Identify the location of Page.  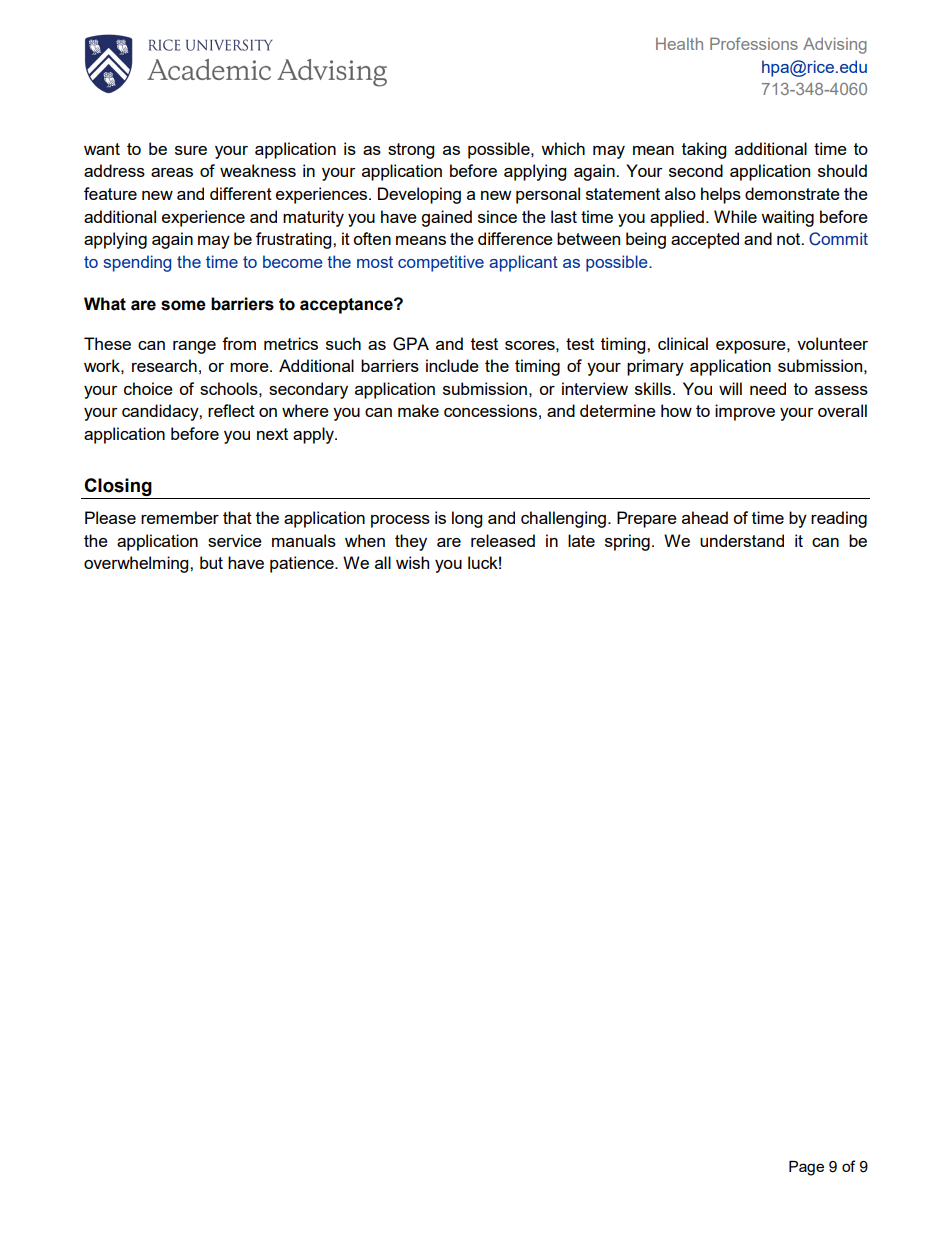
(806, 1168).
